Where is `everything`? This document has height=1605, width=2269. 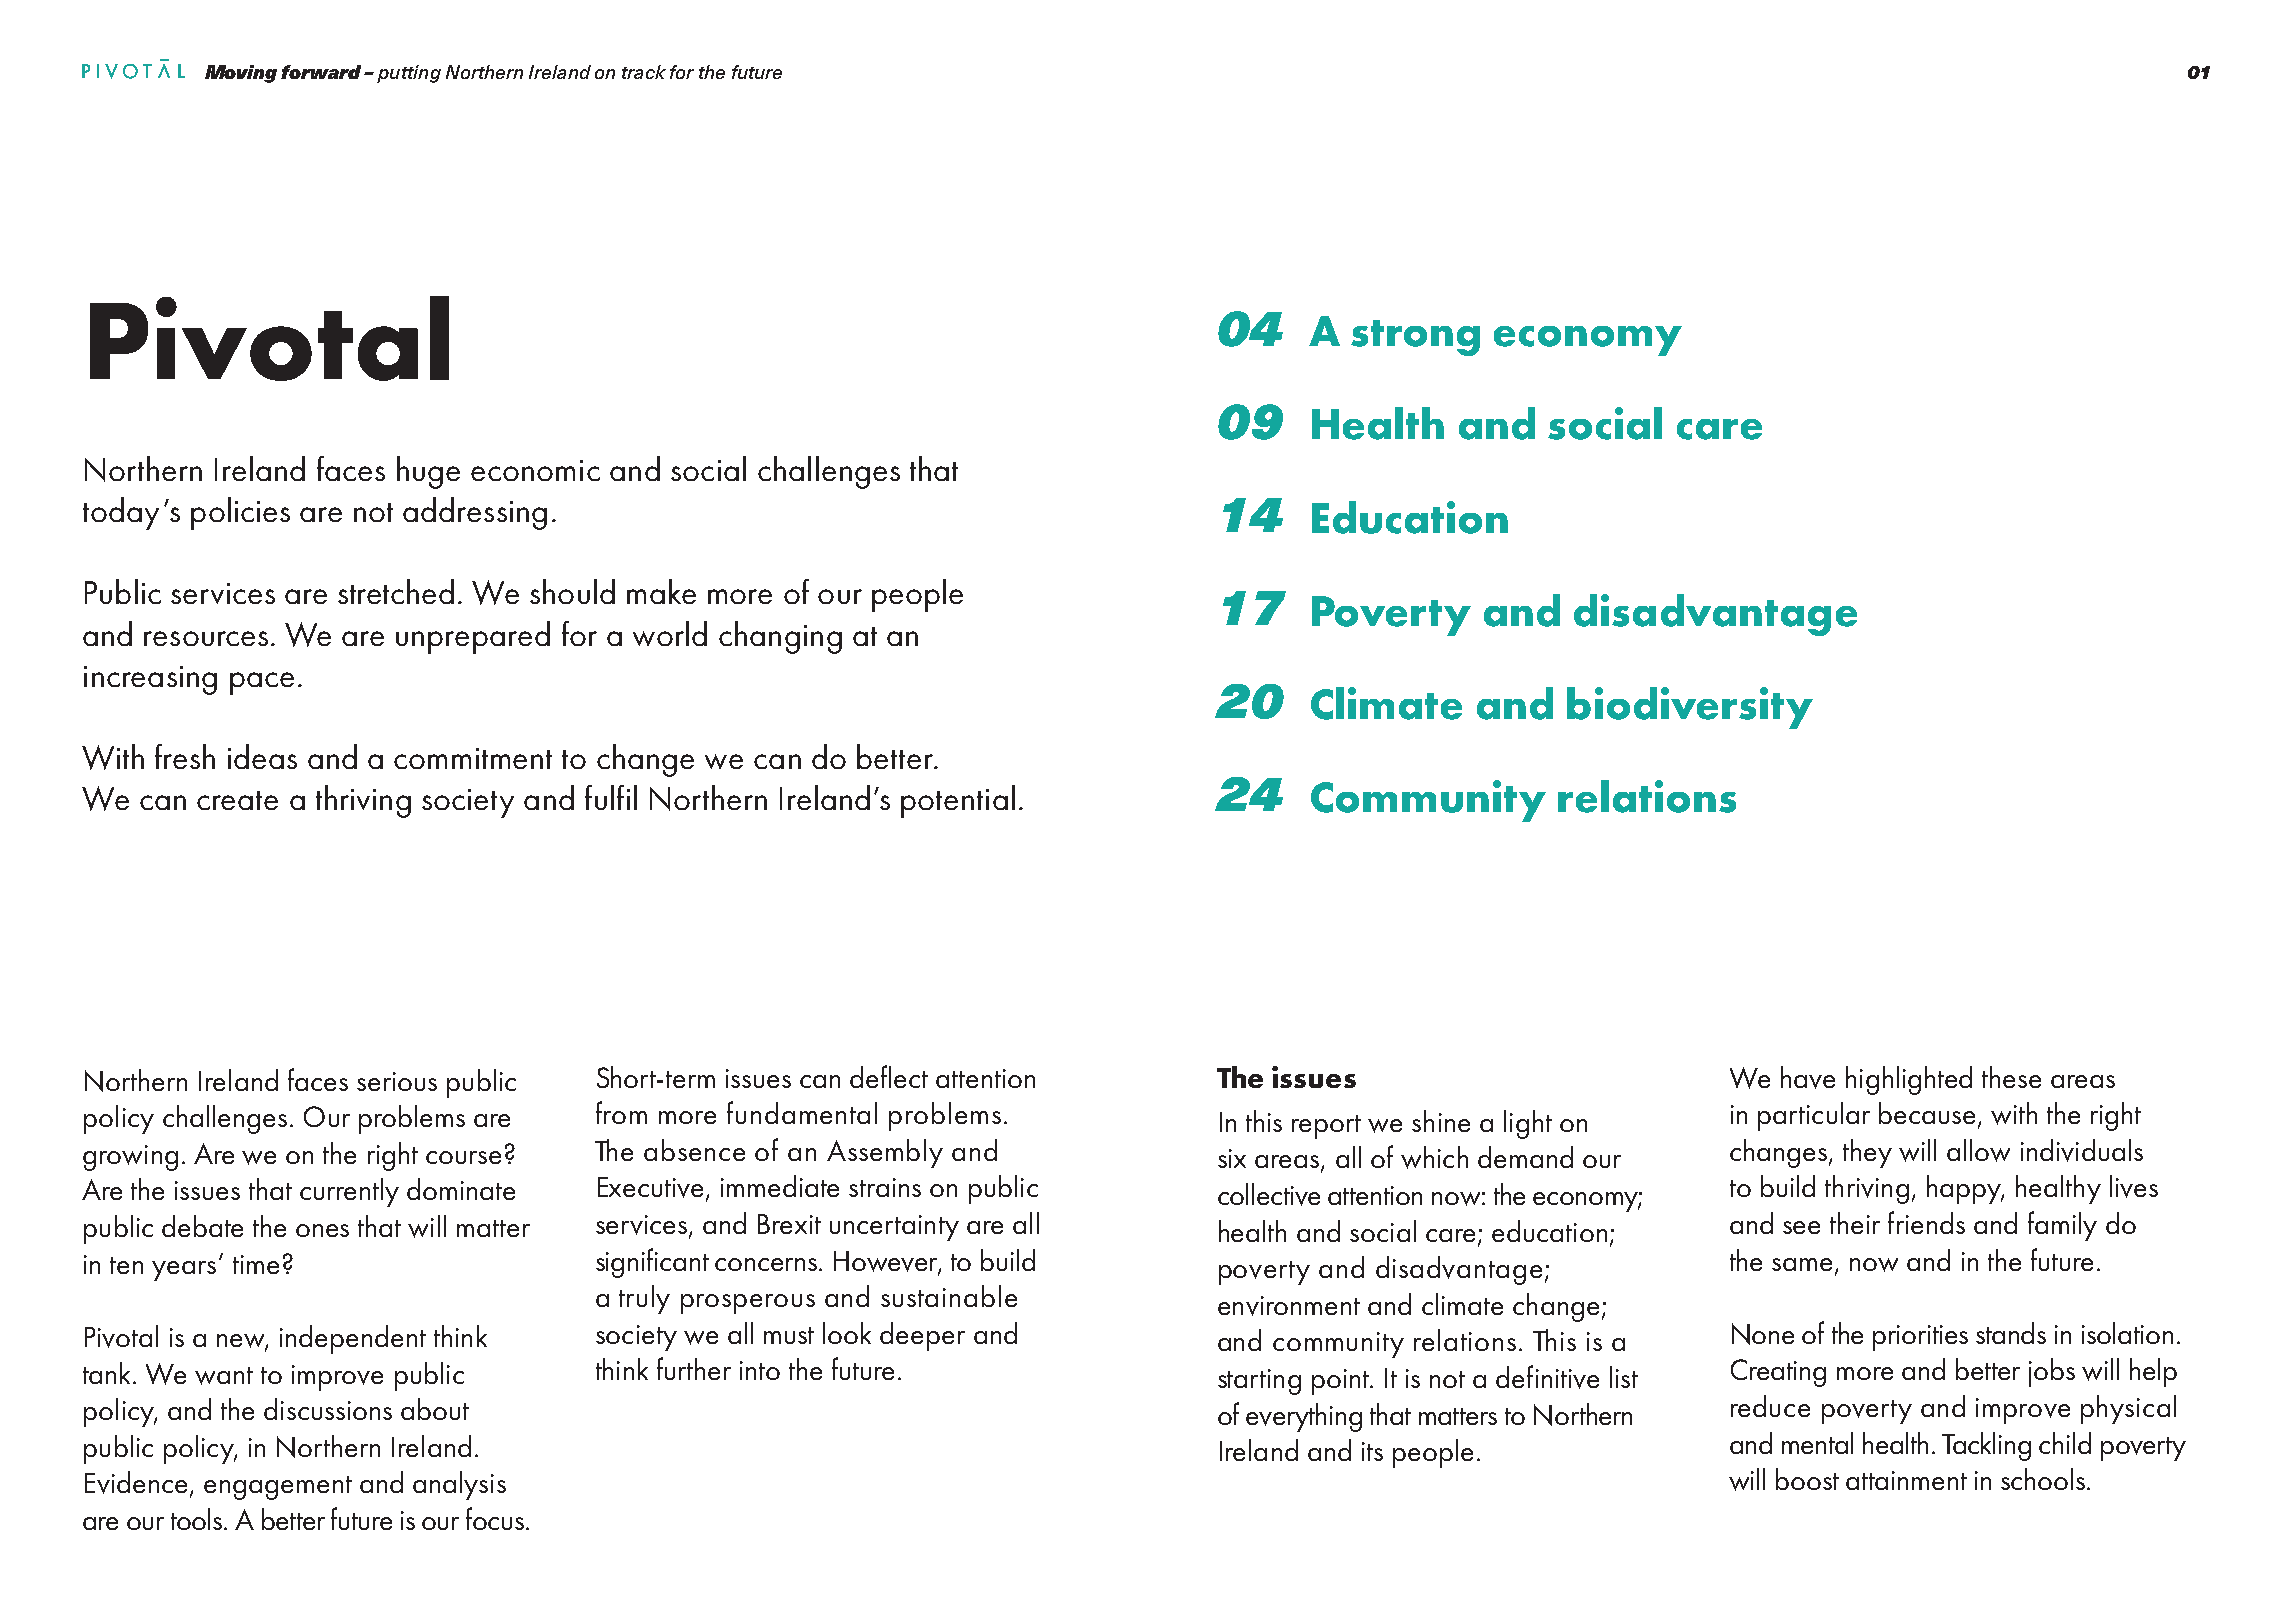
everything is located at coordinates (1304, 1417).
